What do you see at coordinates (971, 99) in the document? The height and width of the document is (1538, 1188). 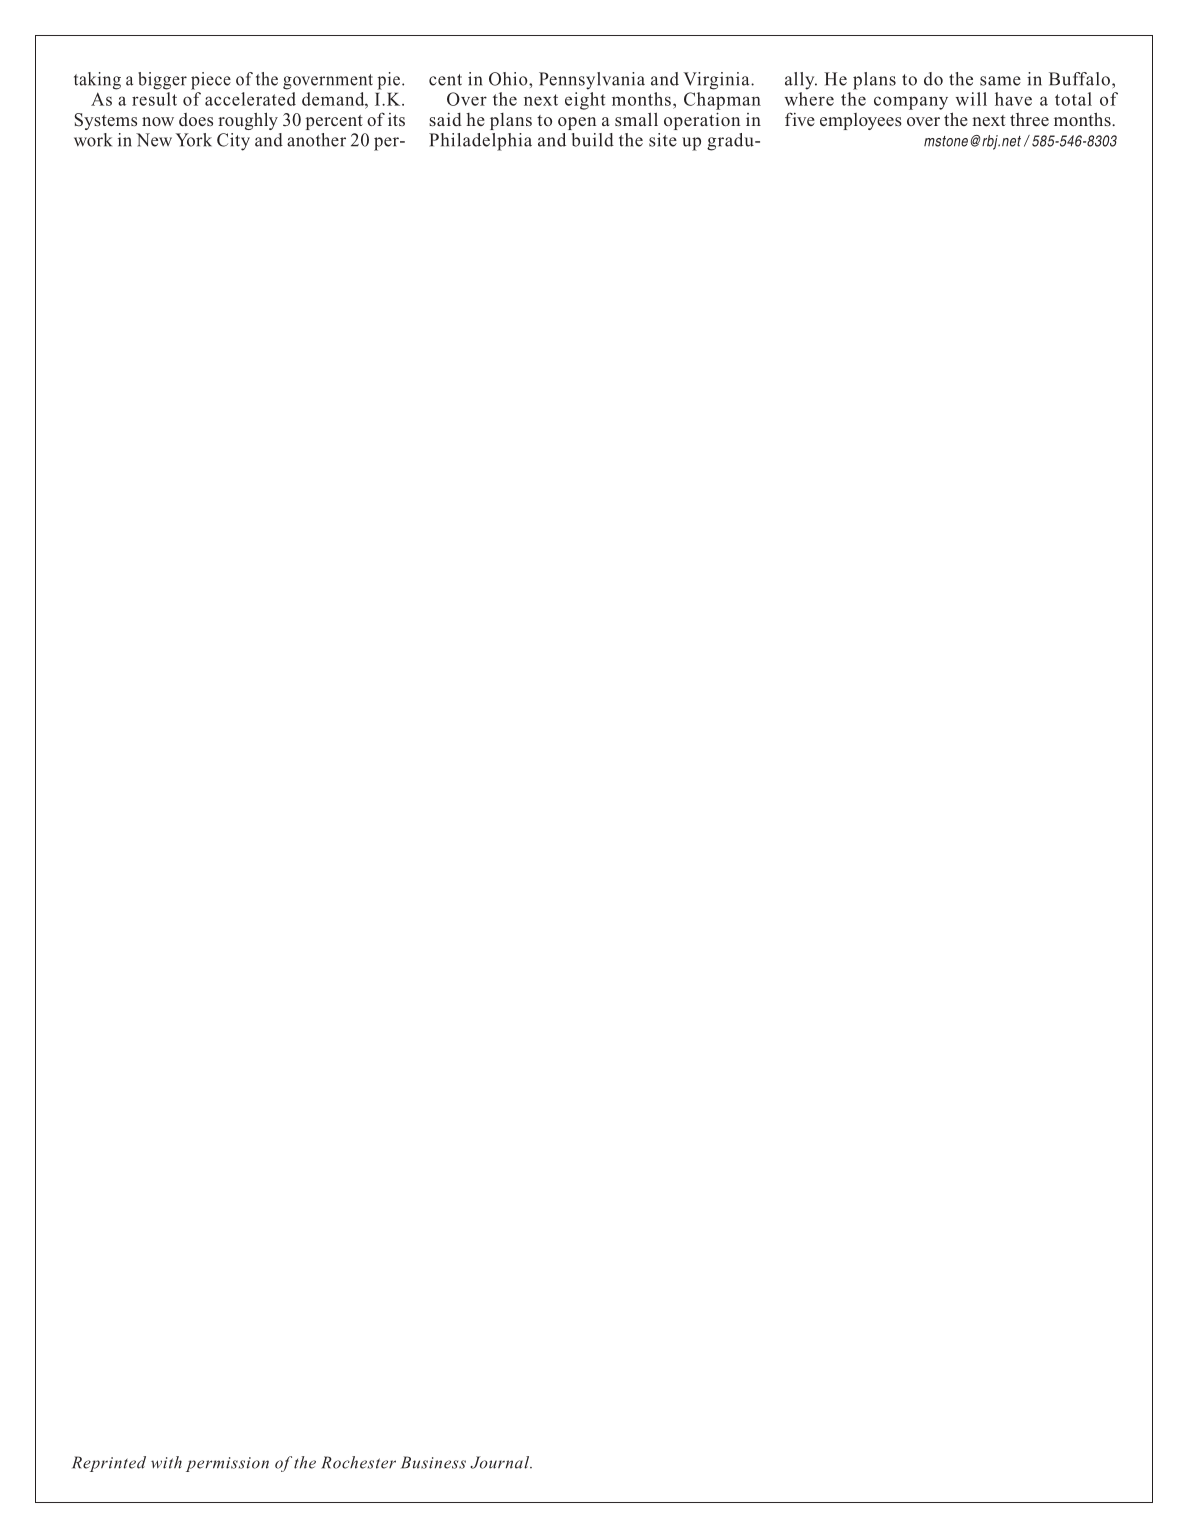 I see `will` at bounding box center [971, 99].
